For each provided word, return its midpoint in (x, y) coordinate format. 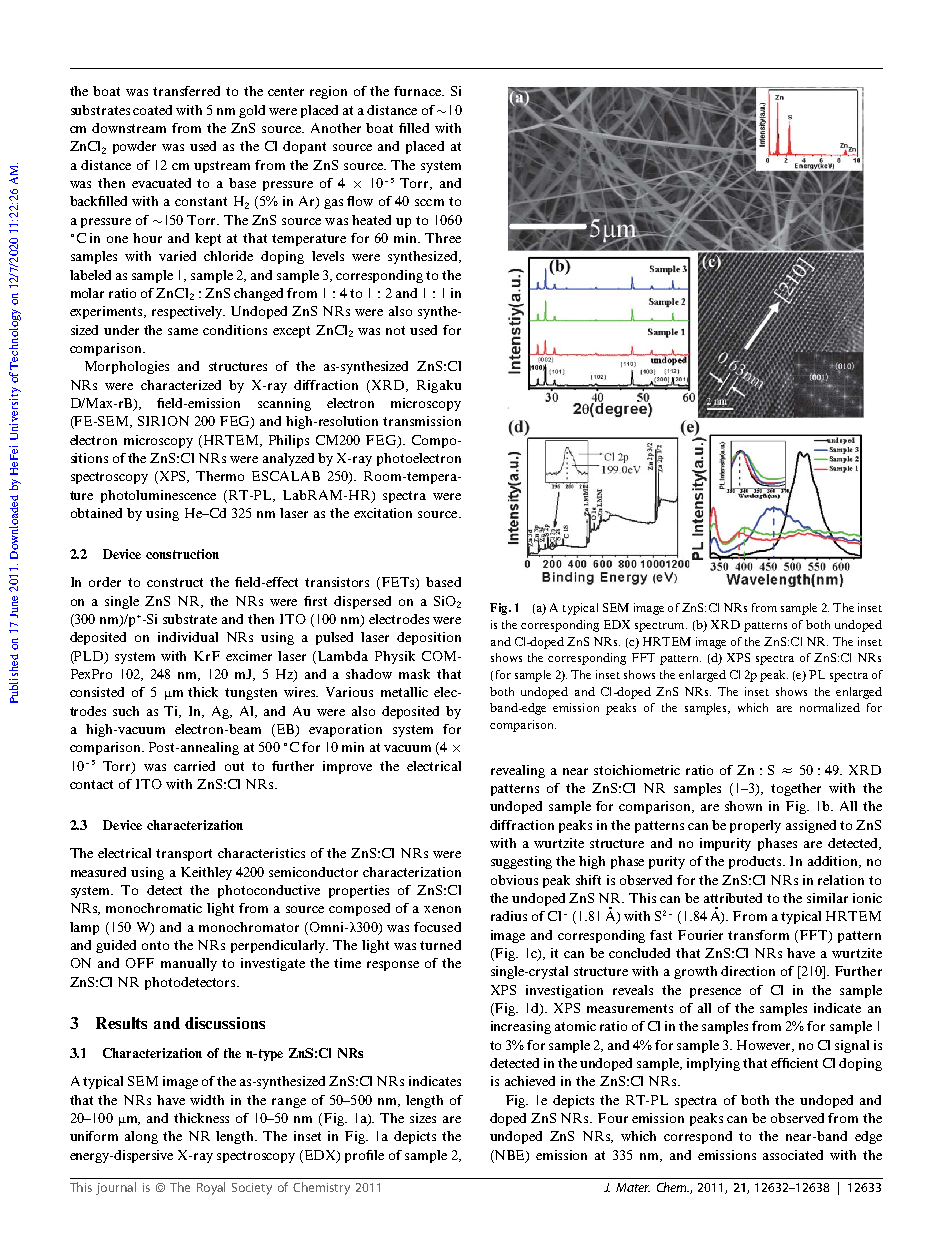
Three (443, 238)
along (141, 1137)
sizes (423, 1118)
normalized (830, 707)
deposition (429, 638)
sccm (429, 202)
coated (152, 110)
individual (188, 637)
